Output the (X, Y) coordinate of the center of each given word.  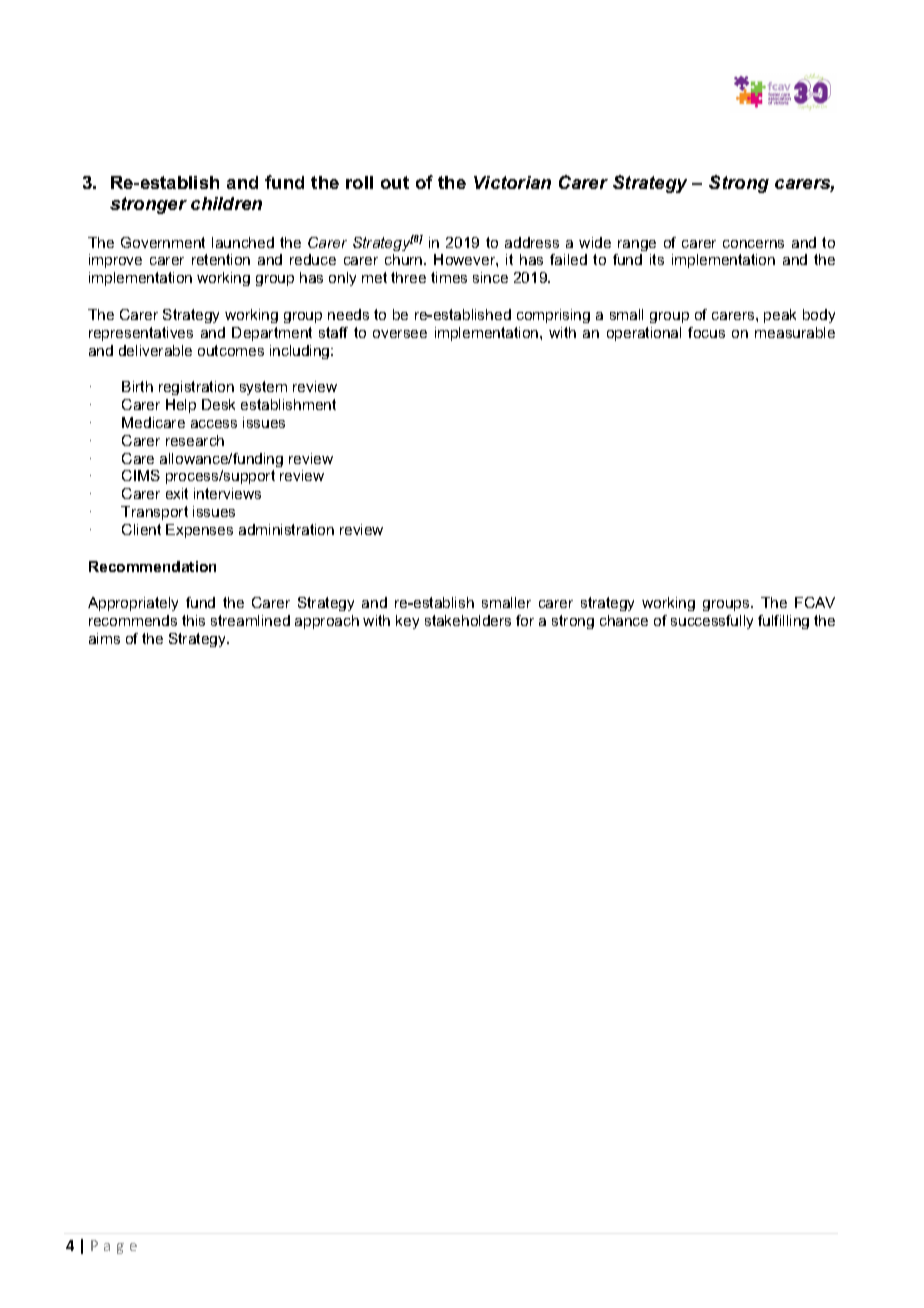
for (525, 620)
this (193, 620)
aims (104, 638)
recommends (133, 620)
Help (181, 406)
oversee (400, 334)
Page (114, 1247)
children (226, 203)
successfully (712, 622)
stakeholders (468, 620)
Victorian (512, 182)
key (407, 622)
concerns (753, 244)
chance (624, 620)
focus (706, 332)
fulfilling (783, 622)
